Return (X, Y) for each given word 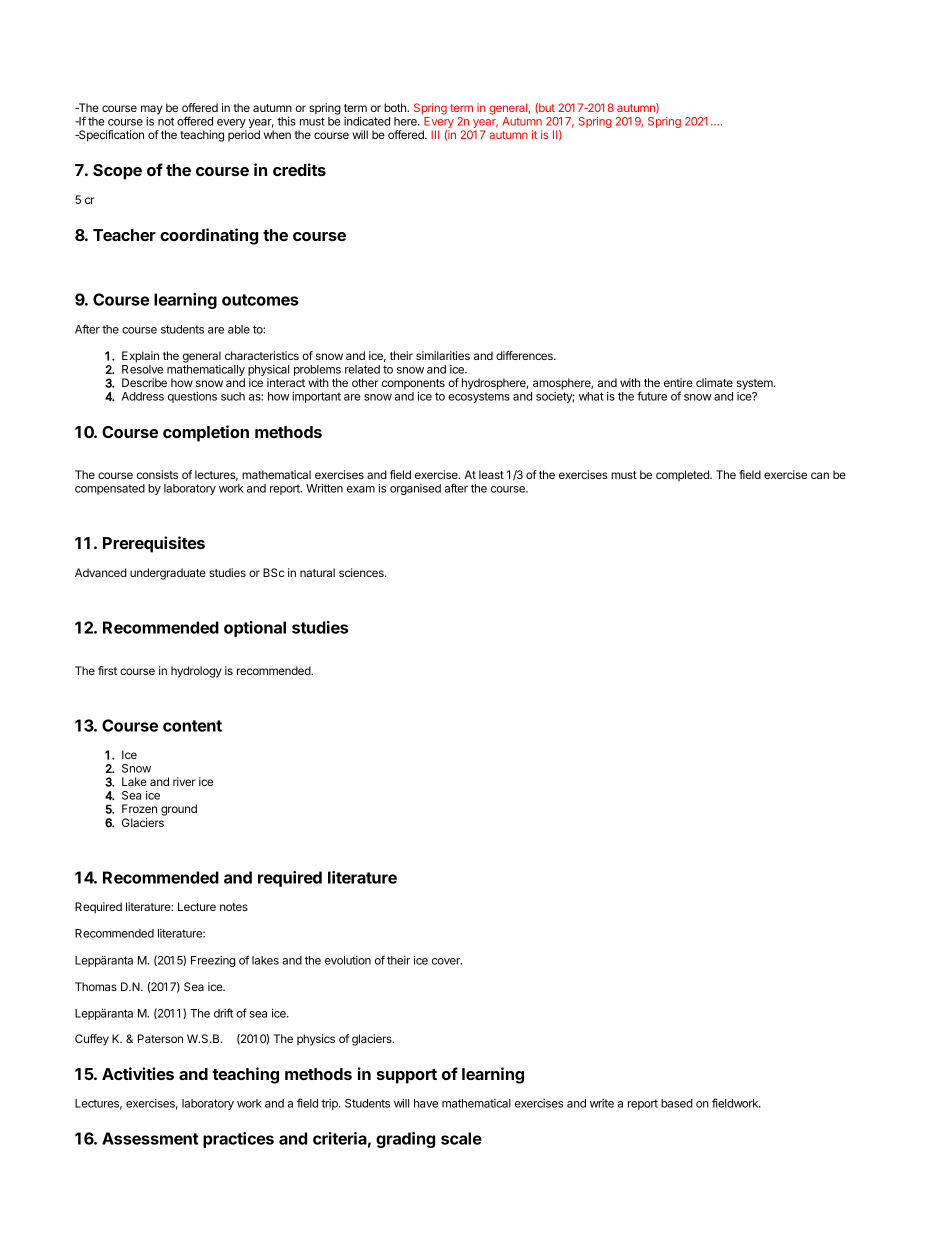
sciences (362, 572)
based (677, 1103)
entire (678, 382)
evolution (348, 960)
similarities (443, 355)
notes (234, 907)
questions (192, 397)
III (435, 134)
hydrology (196, 672)
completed (683, 476)
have (426, 1103)
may (151, 110)
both (396, 107)
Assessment (150, 1138)
